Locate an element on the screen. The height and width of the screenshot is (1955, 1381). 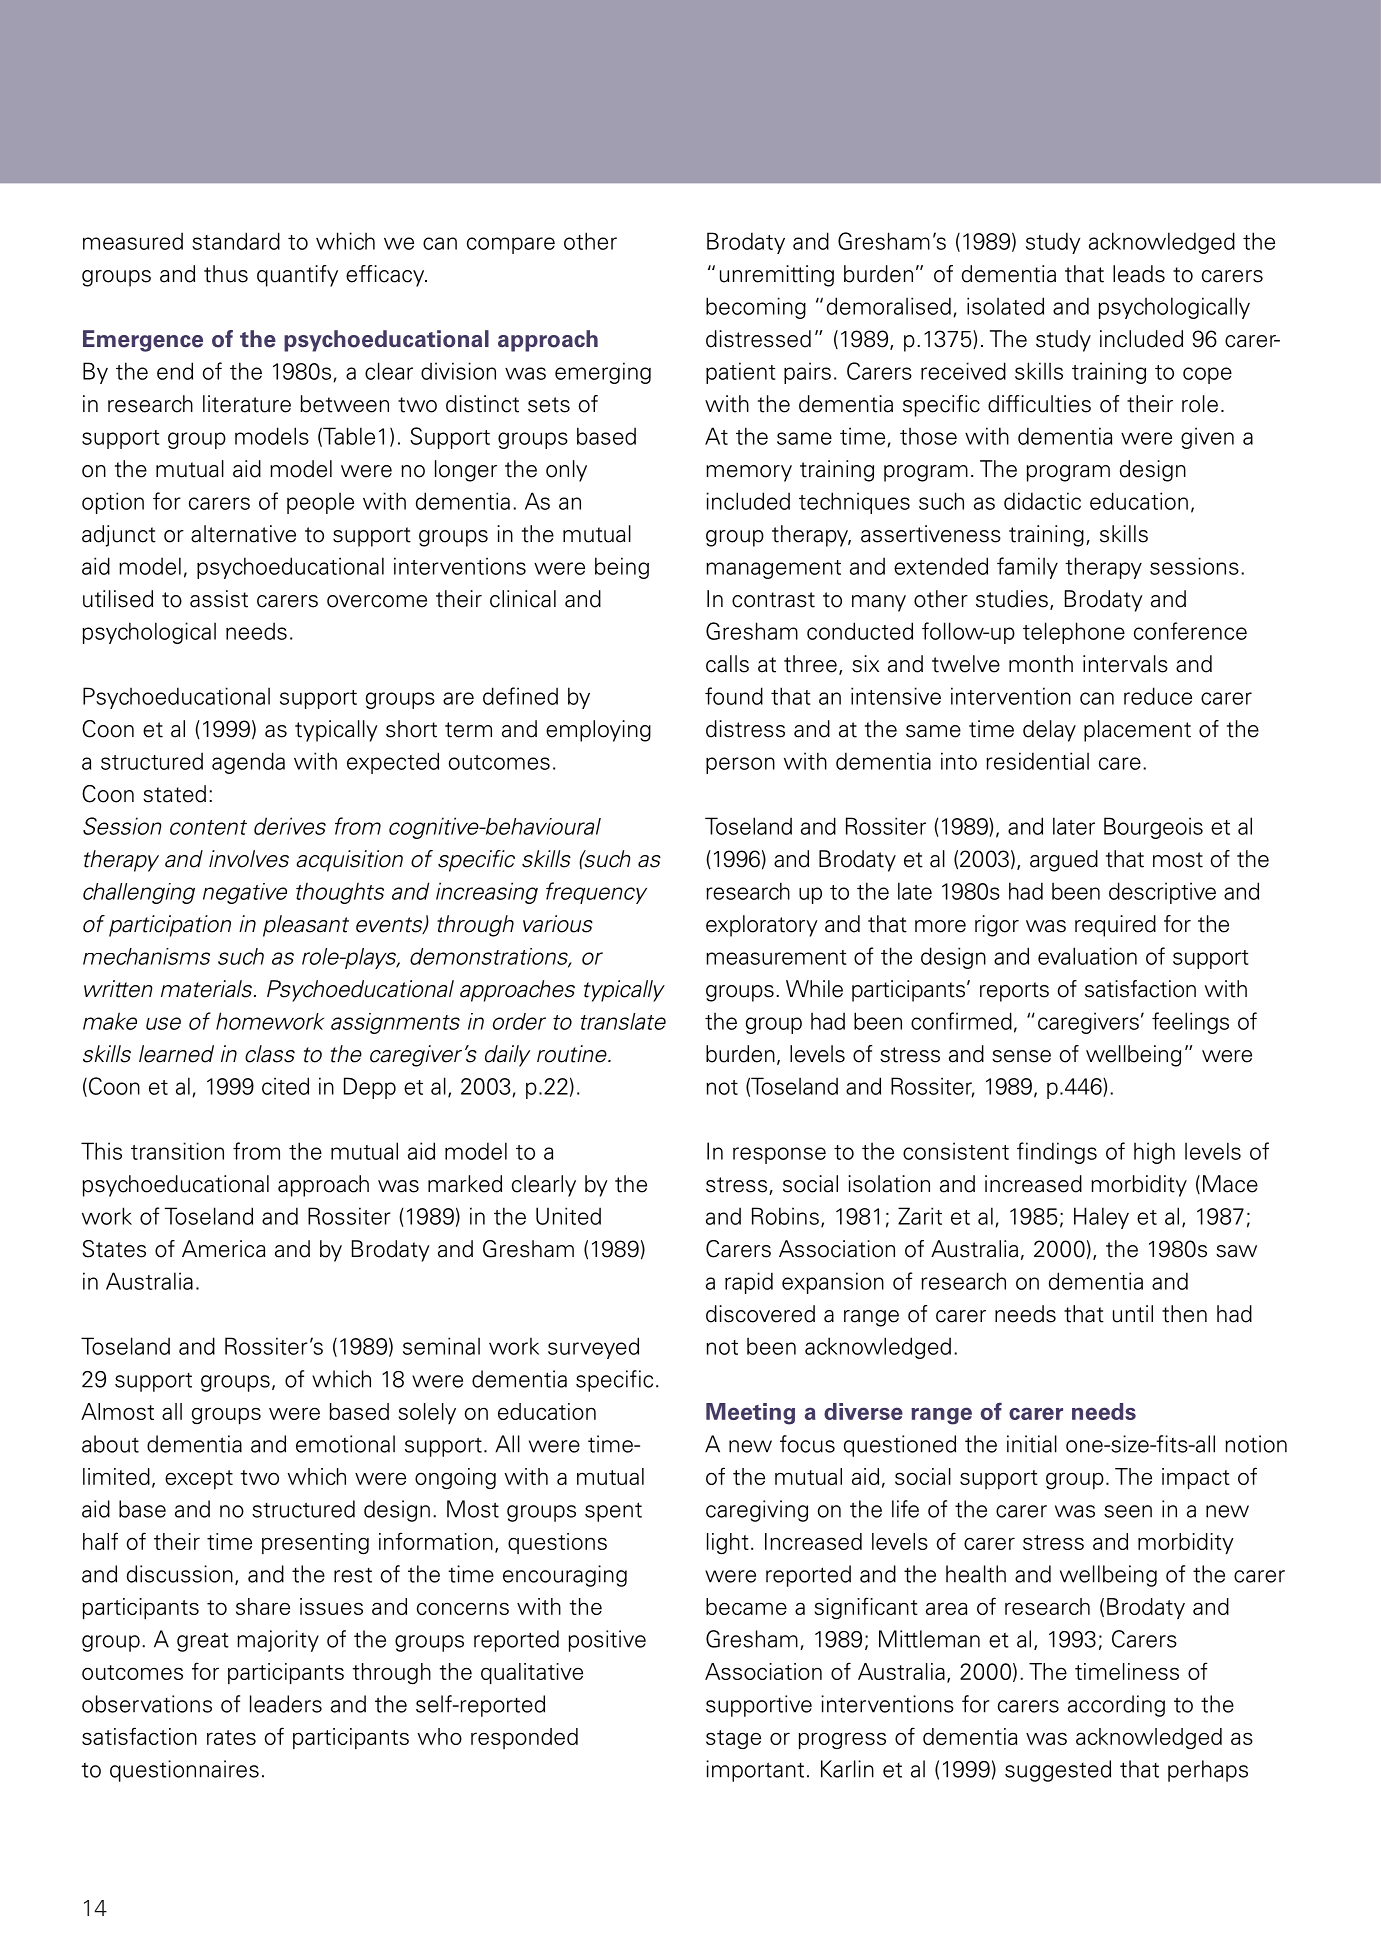
thus is located at coordinates (226, 274).
